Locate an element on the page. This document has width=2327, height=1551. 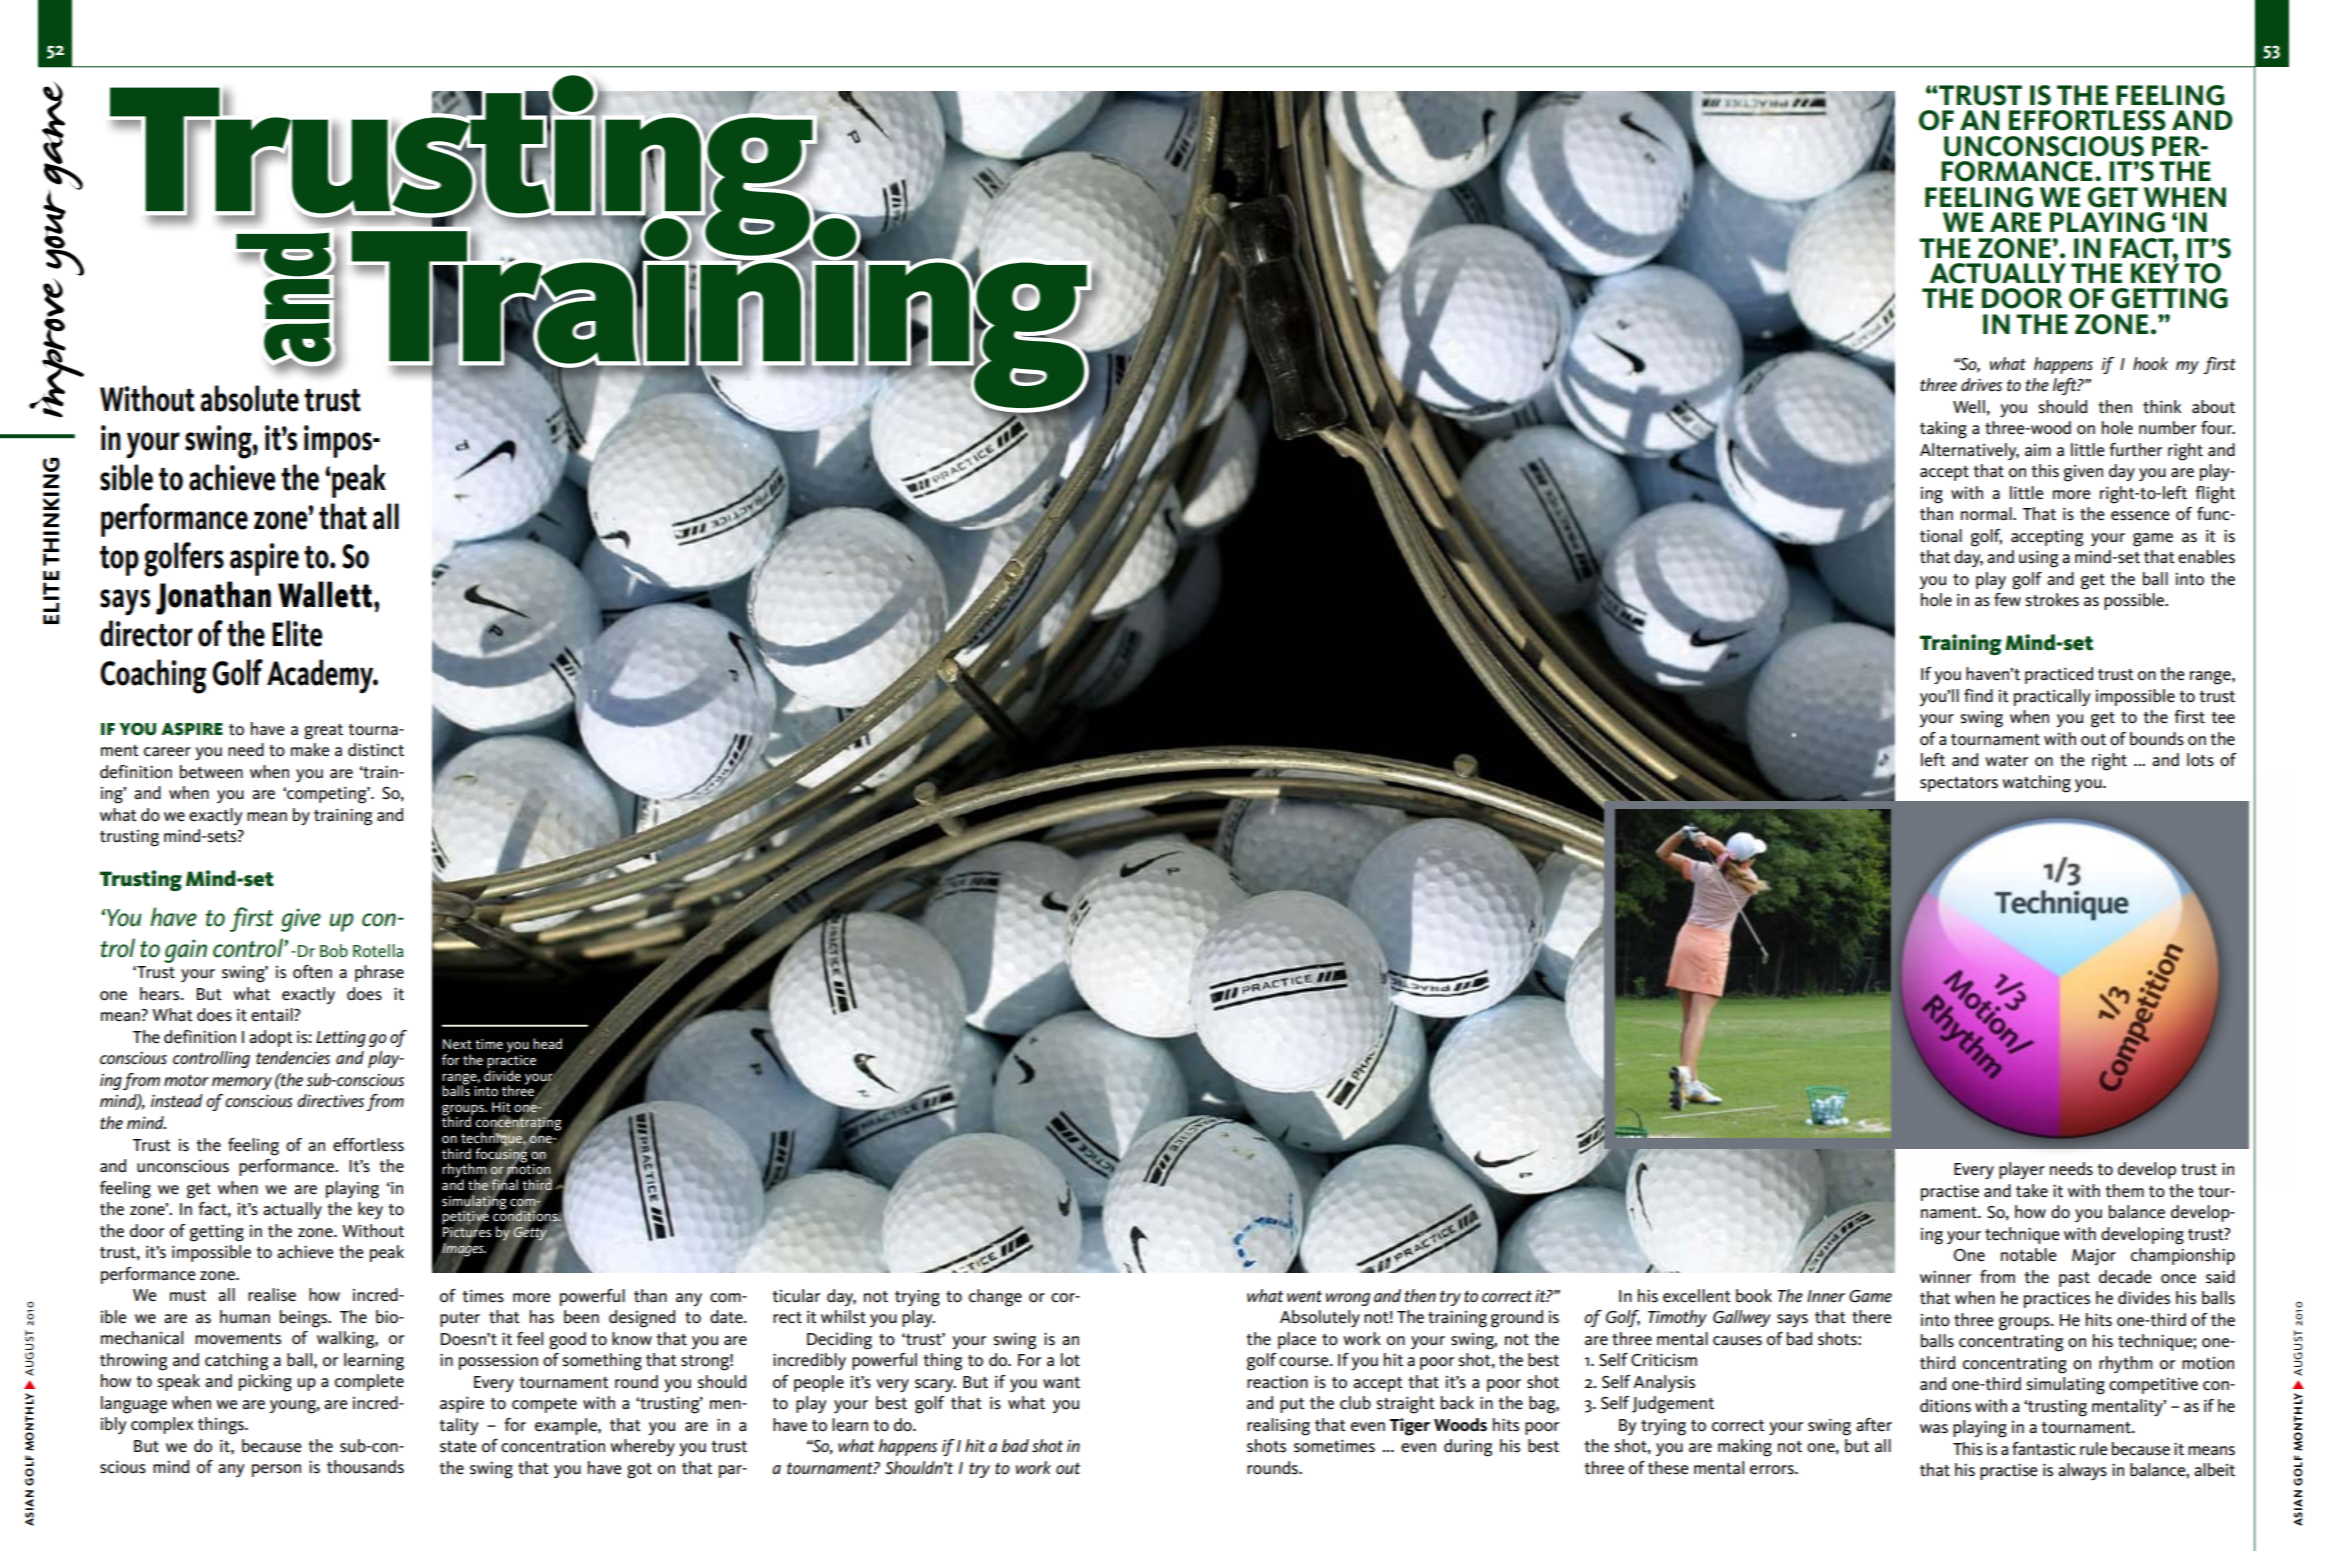
taking is located at coordinates (1943, 430).
